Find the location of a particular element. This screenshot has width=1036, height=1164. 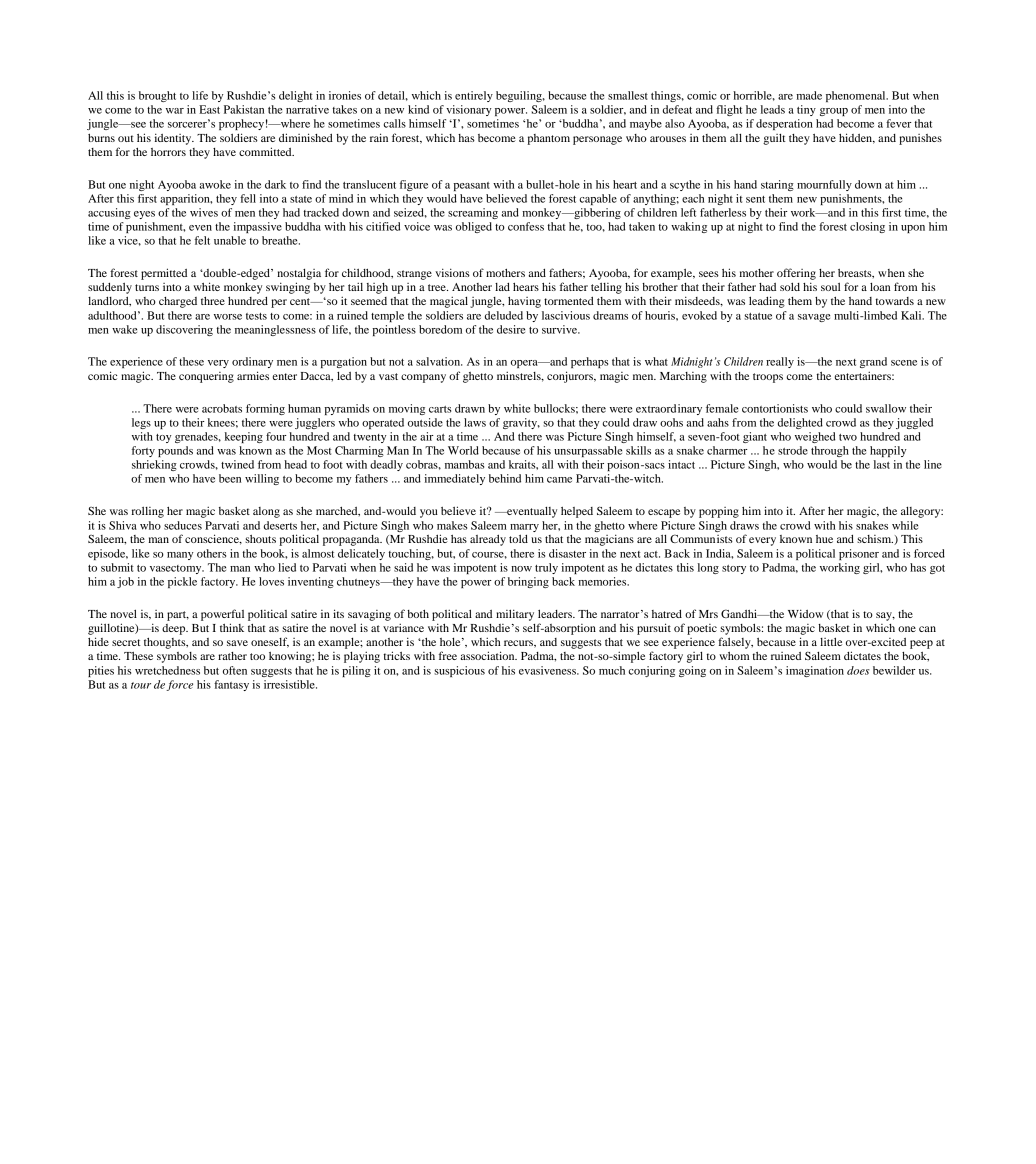

wretchedness is located at coordinates (167, 670).
